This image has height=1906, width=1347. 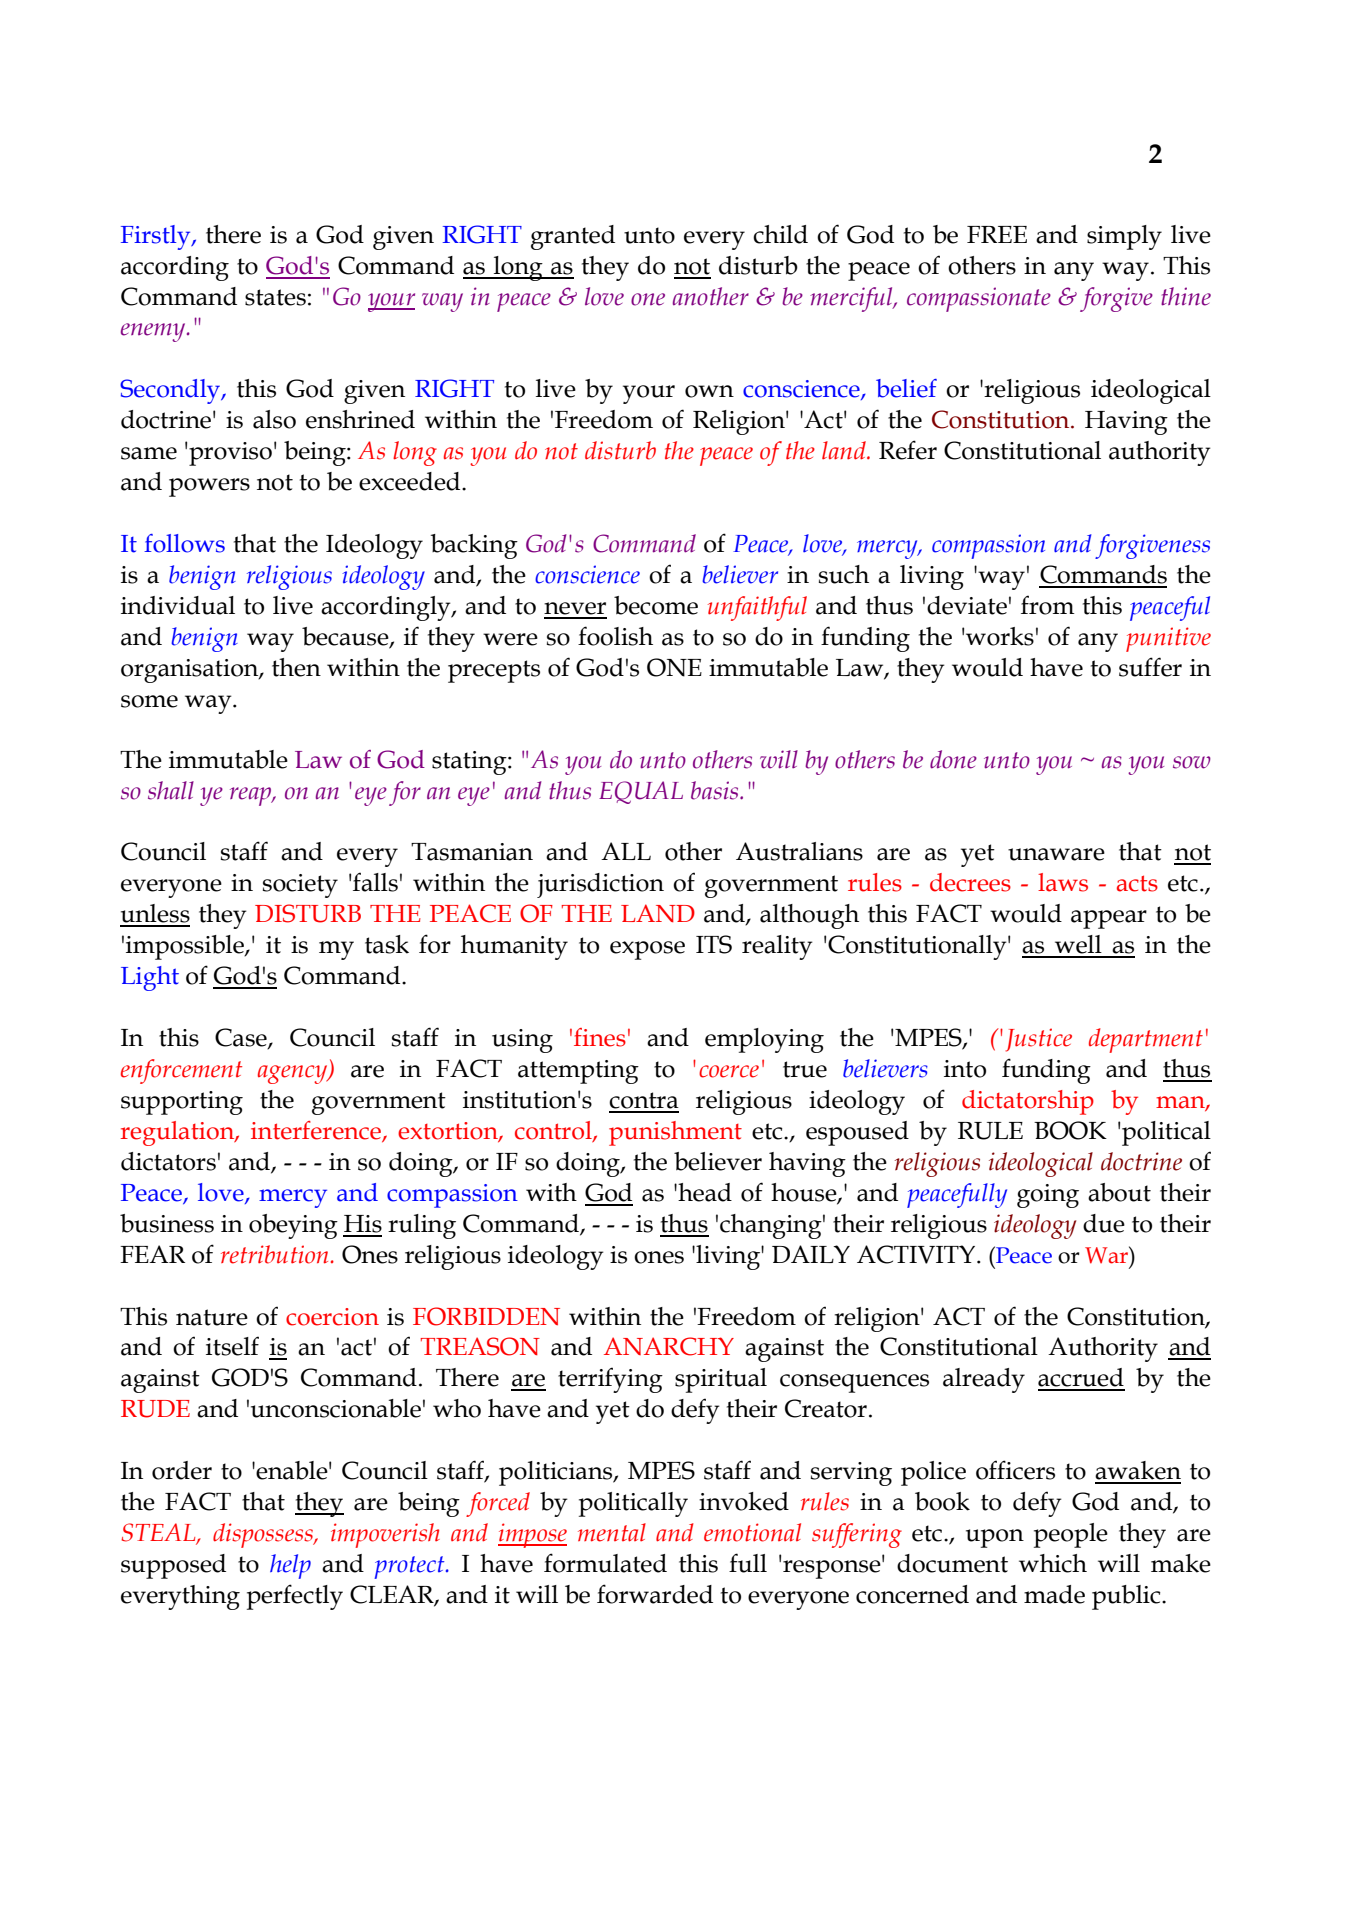 What do you see at coordinates (811, 1254) in the image?
I see `DAILY` at bounding box center [811, 1254].
